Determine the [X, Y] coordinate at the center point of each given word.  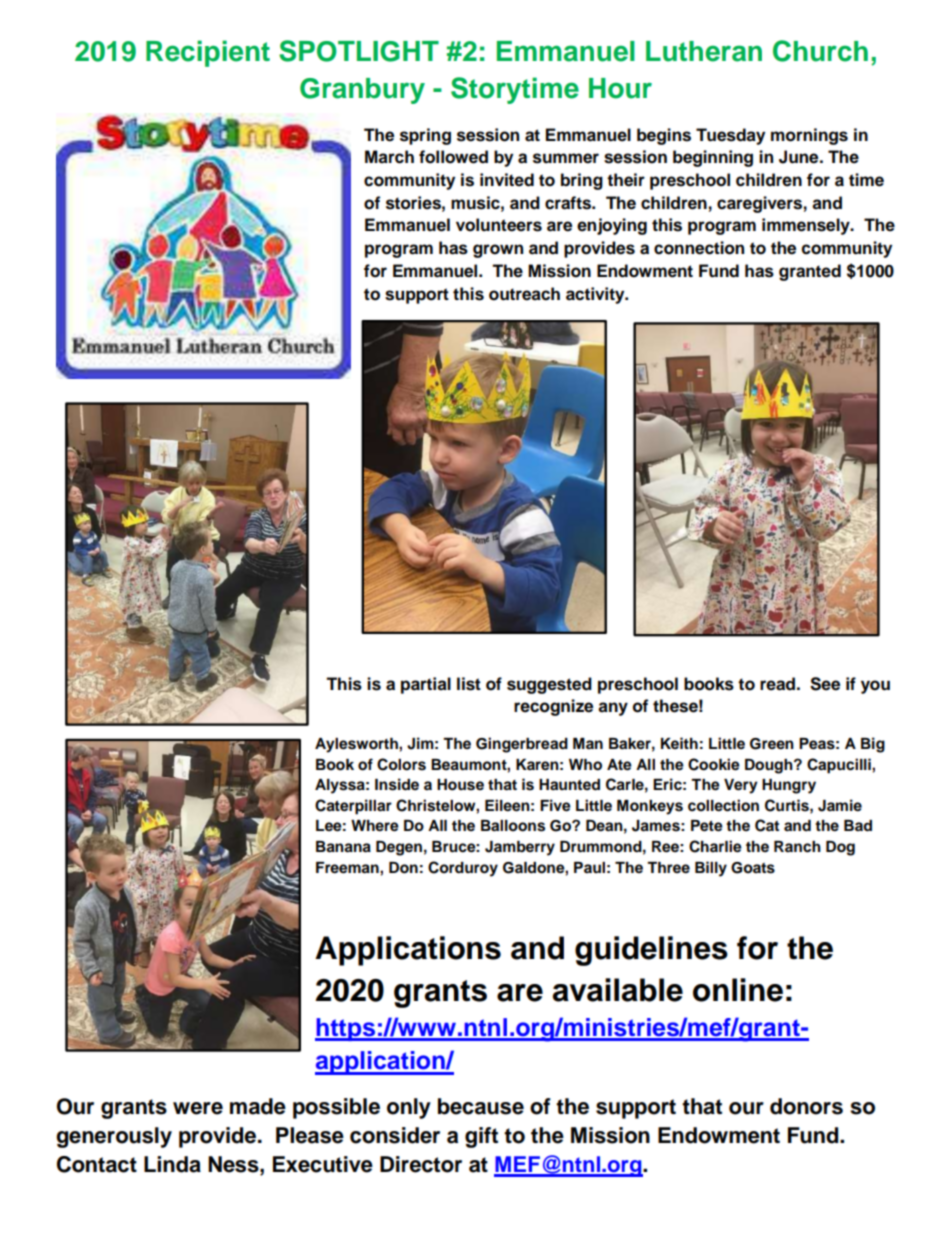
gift [481, 1137]
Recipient [208, 53]
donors [806, 1106]
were [198, 1108]
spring [425, 136]
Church [820, 51]
